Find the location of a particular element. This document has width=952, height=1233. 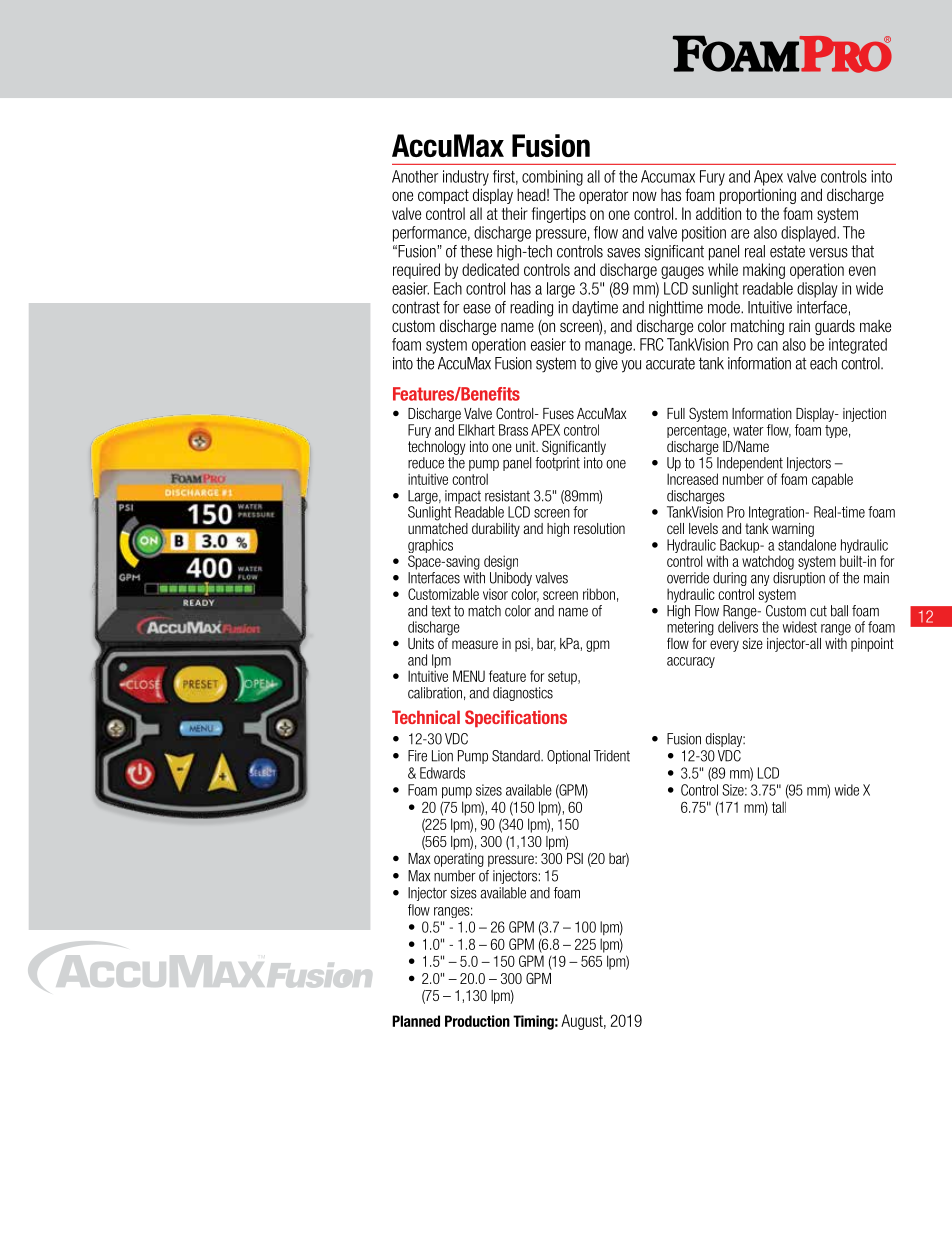

visor is located at coordinates (495, 594).
